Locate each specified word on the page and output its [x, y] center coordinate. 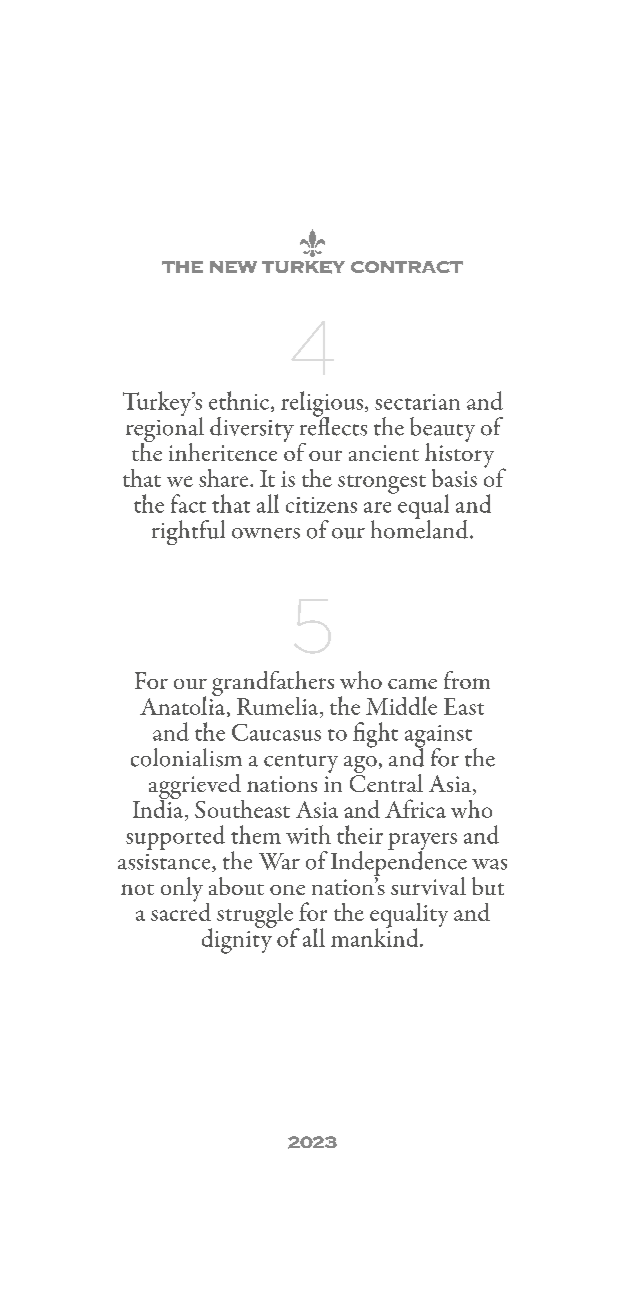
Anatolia [182, 704]
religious [323, 405]
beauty [442, 430]
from [467, 680]
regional [165, 429]
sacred [181, 910]
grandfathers [273, 685]
